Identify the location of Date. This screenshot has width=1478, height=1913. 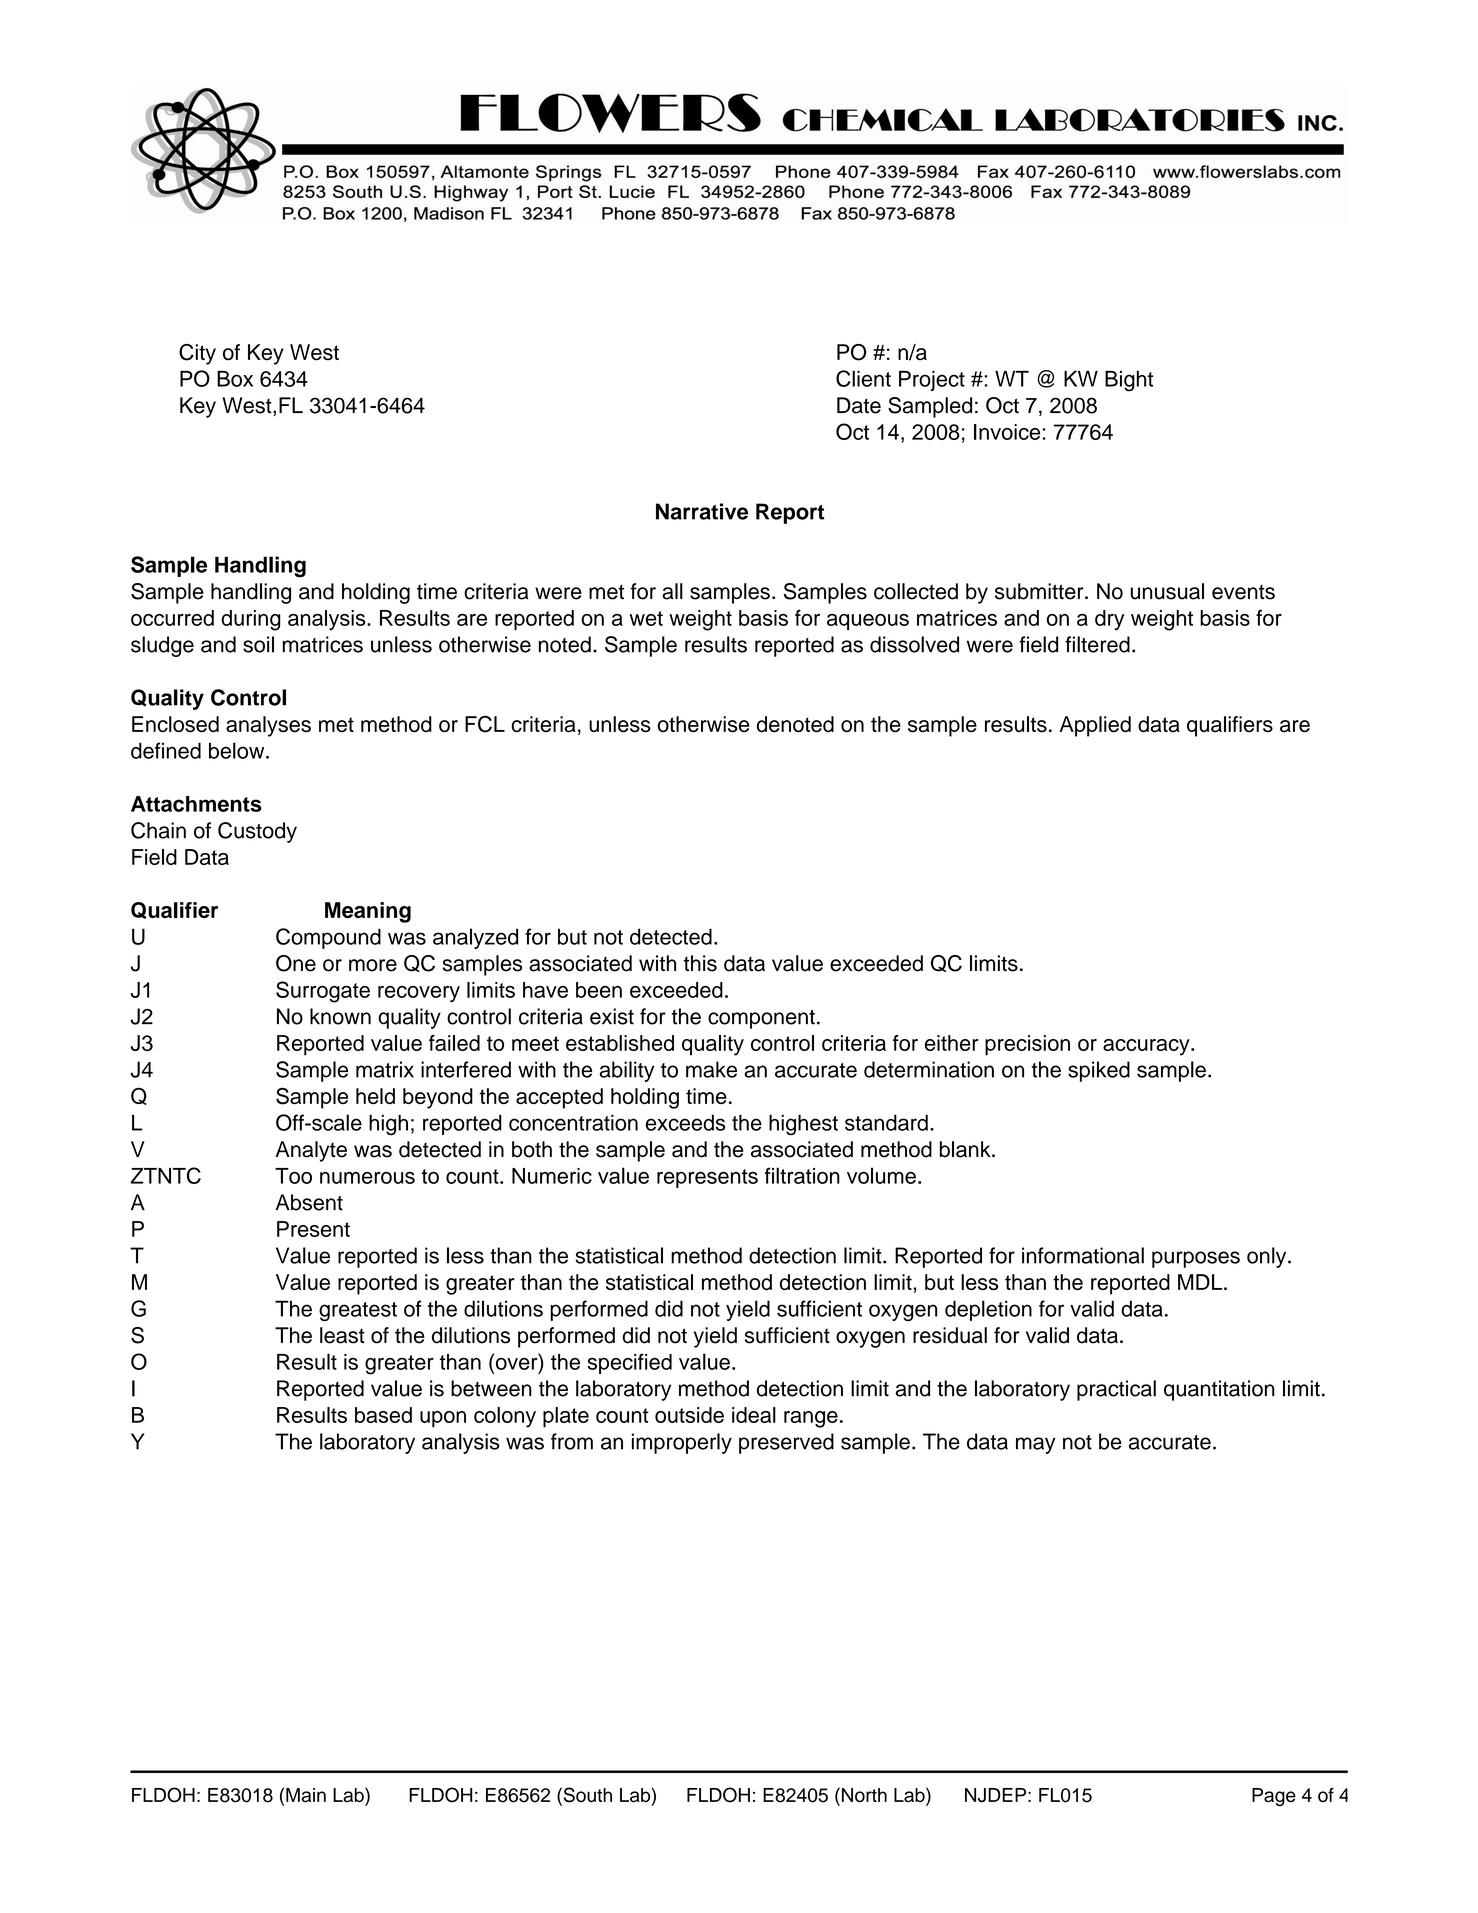
(859, 405).
